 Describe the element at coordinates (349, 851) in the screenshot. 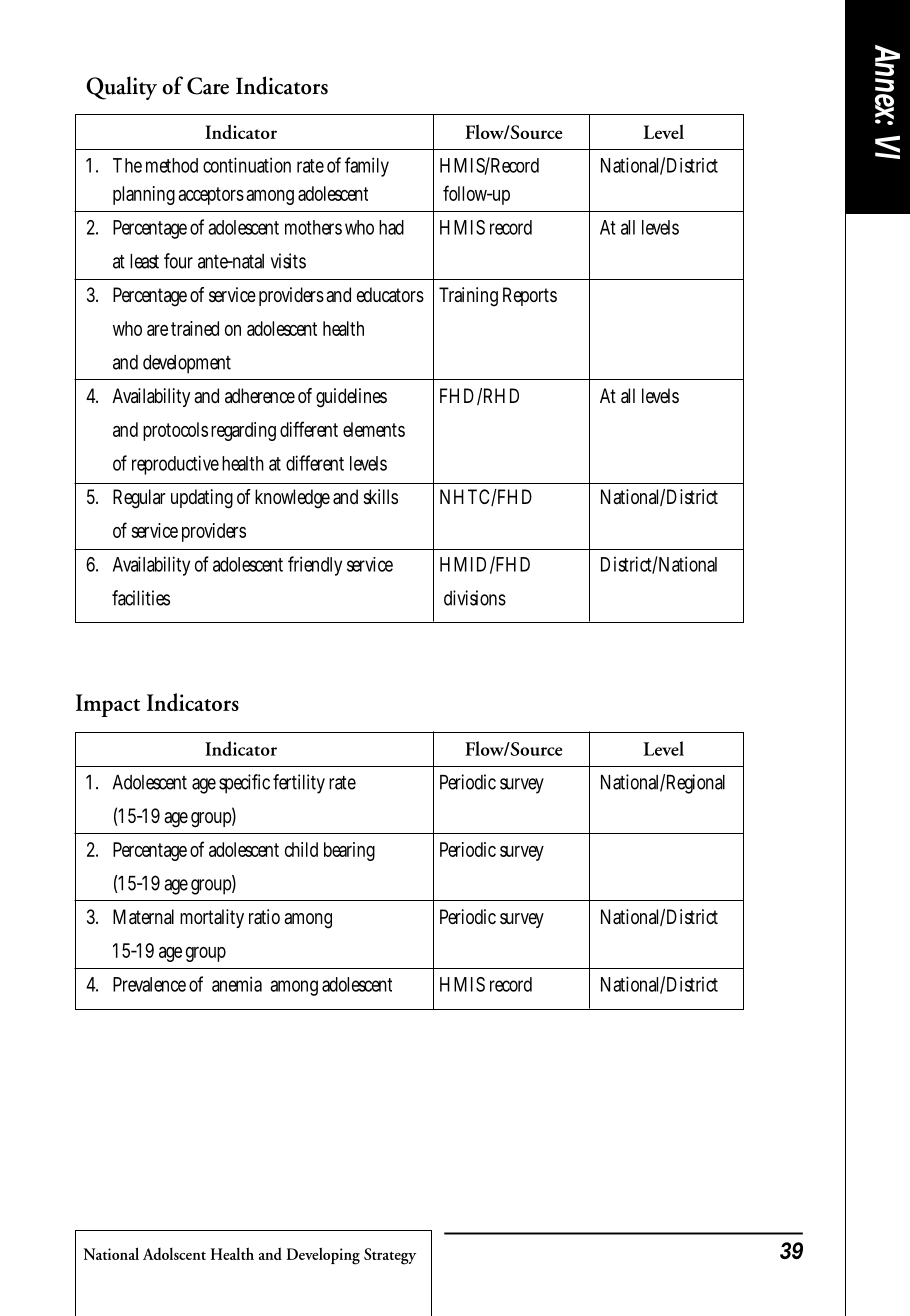

I see `bearing` at that location.
